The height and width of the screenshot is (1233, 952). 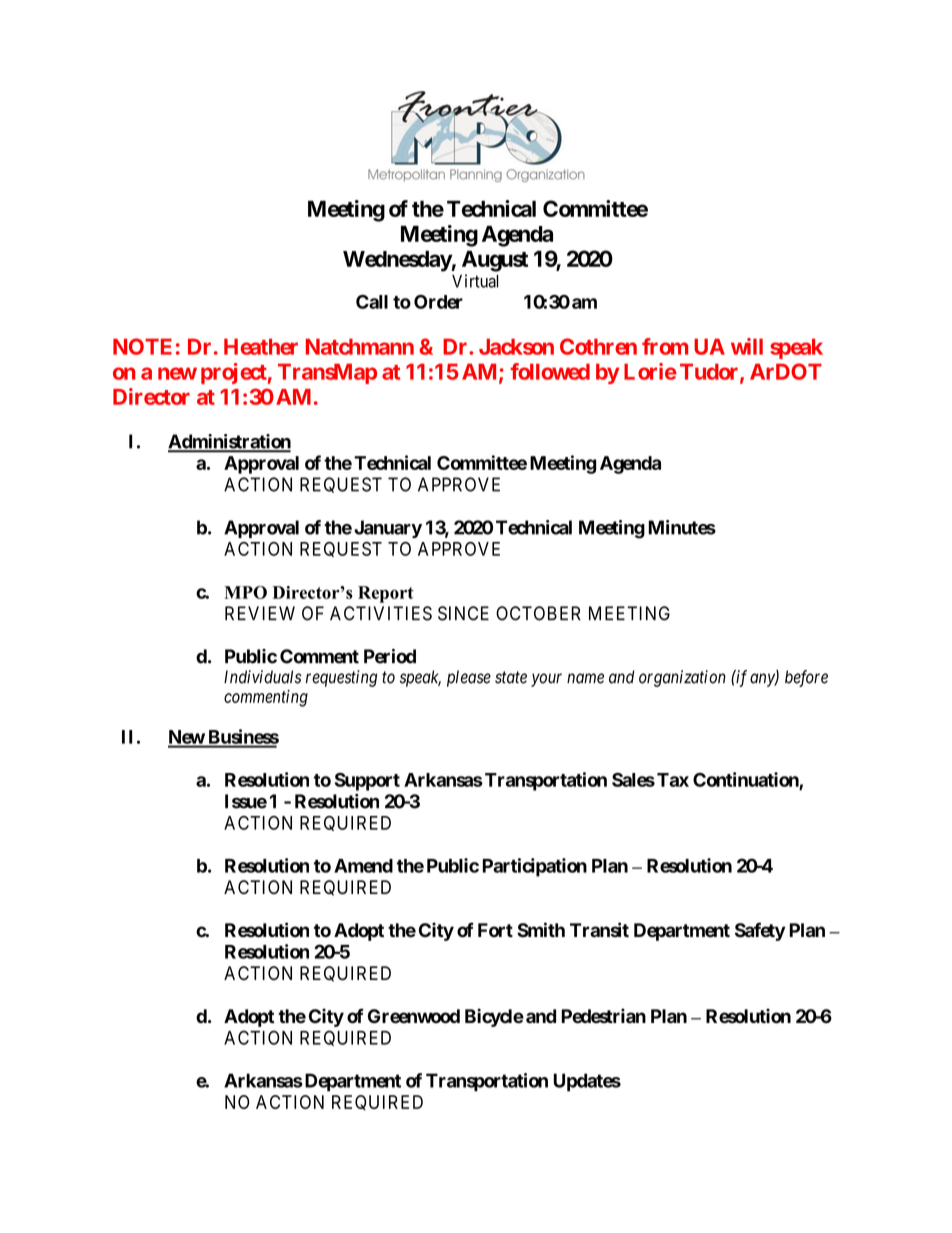 I want to click on MPO, so click(x=246, y=592).
